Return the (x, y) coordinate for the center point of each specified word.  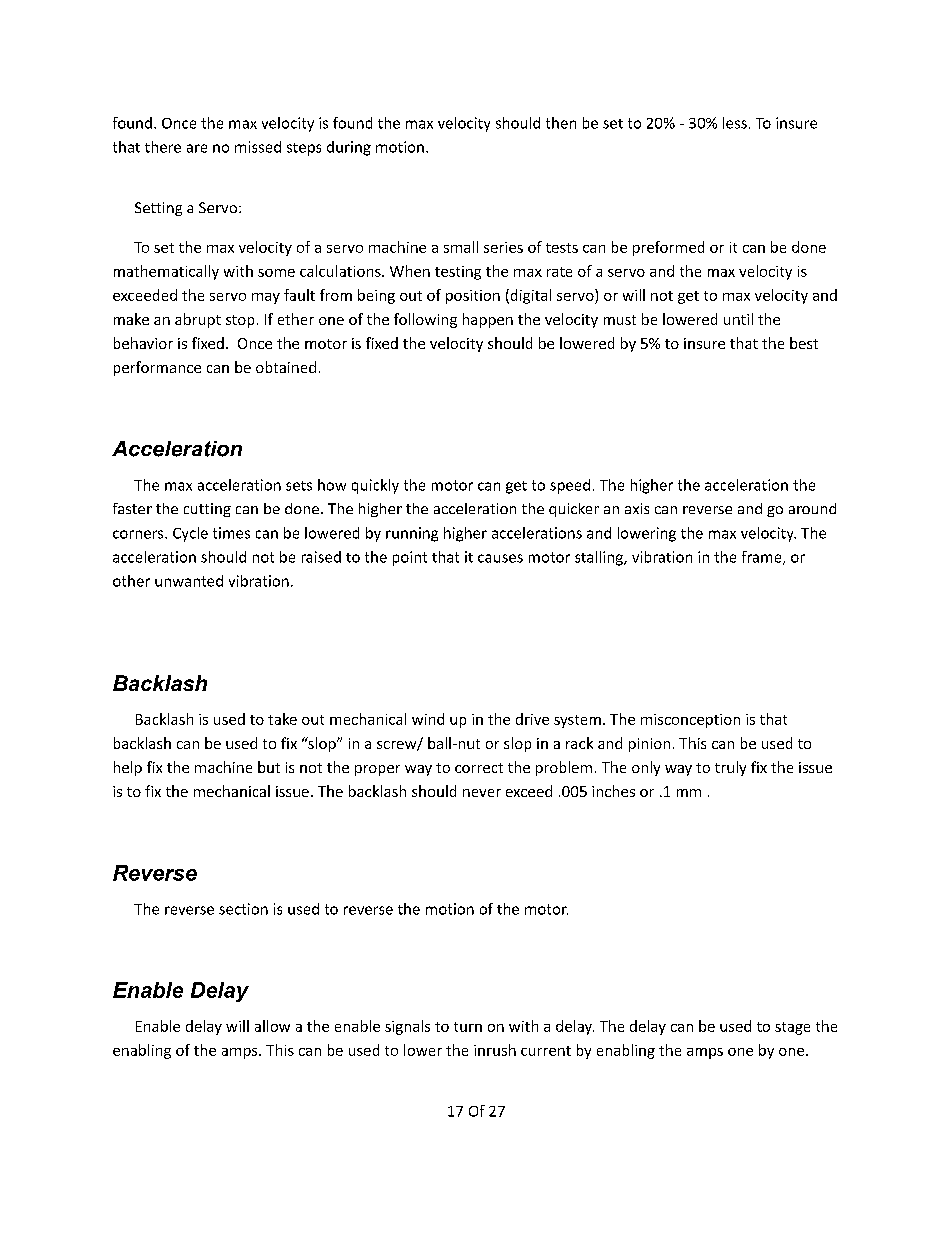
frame (763, 558)
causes (500, 558)
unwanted (189, 581)
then (561, 123)
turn (468, 1027)
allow (272, 1026)
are (197, 148)
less (735, 123)
